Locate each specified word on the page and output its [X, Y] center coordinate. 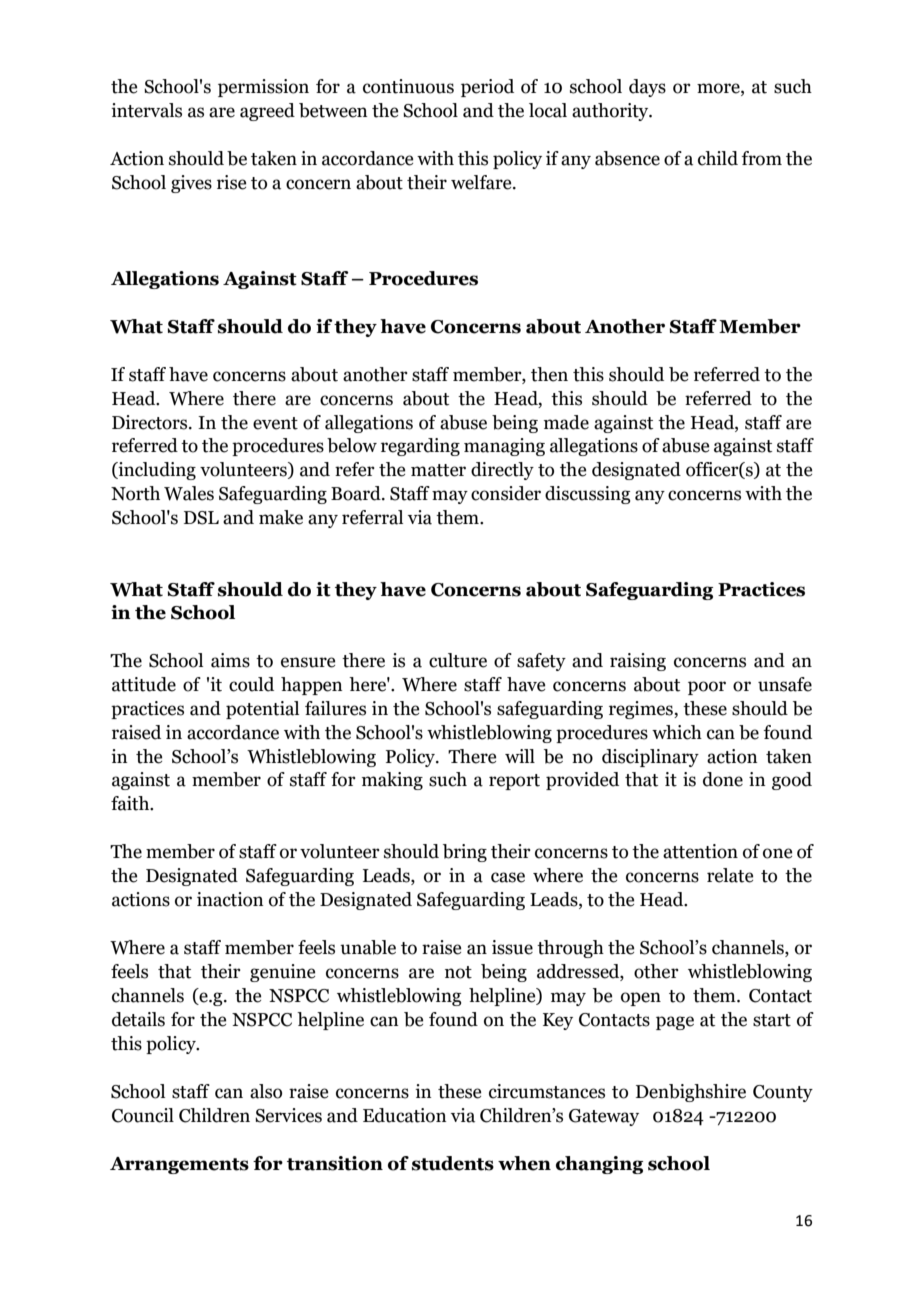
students [453, 1163]
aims [230, 660]
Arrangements [179, 1165]
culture [458, 660]
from [761, 158]
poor [707, 688]
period [487, 88]
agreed [267, 112]
